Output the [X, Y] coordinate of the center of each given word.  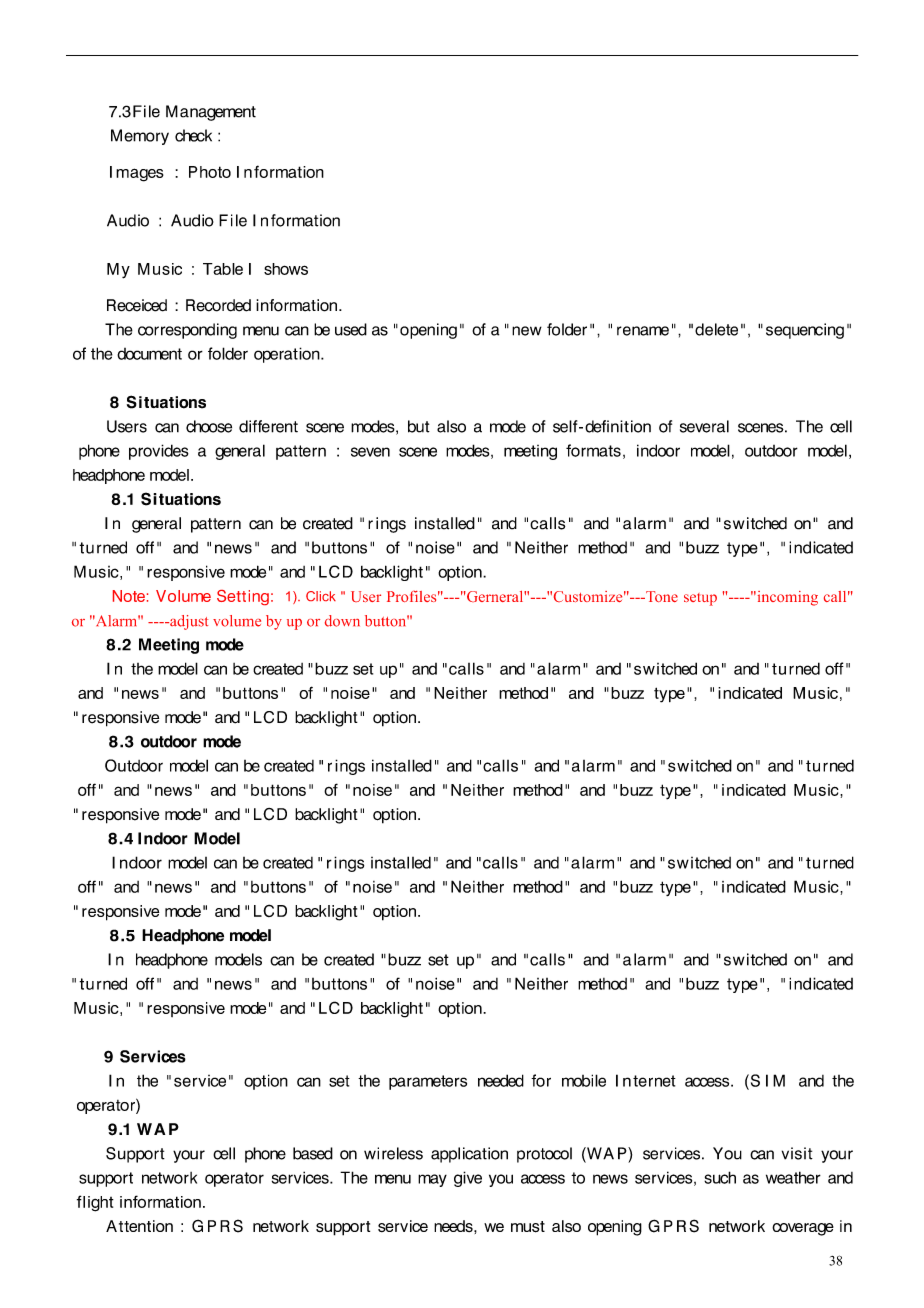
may [432, 1180]
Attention [139, 1226]
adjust [188, 622]
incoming [786, 598]
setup [700, 599]
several [704, 426]
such [720, 1177]
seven [370, 452]
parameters [428, 1082]
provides [159, 452]
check [193, 135]
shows [286, 269]
